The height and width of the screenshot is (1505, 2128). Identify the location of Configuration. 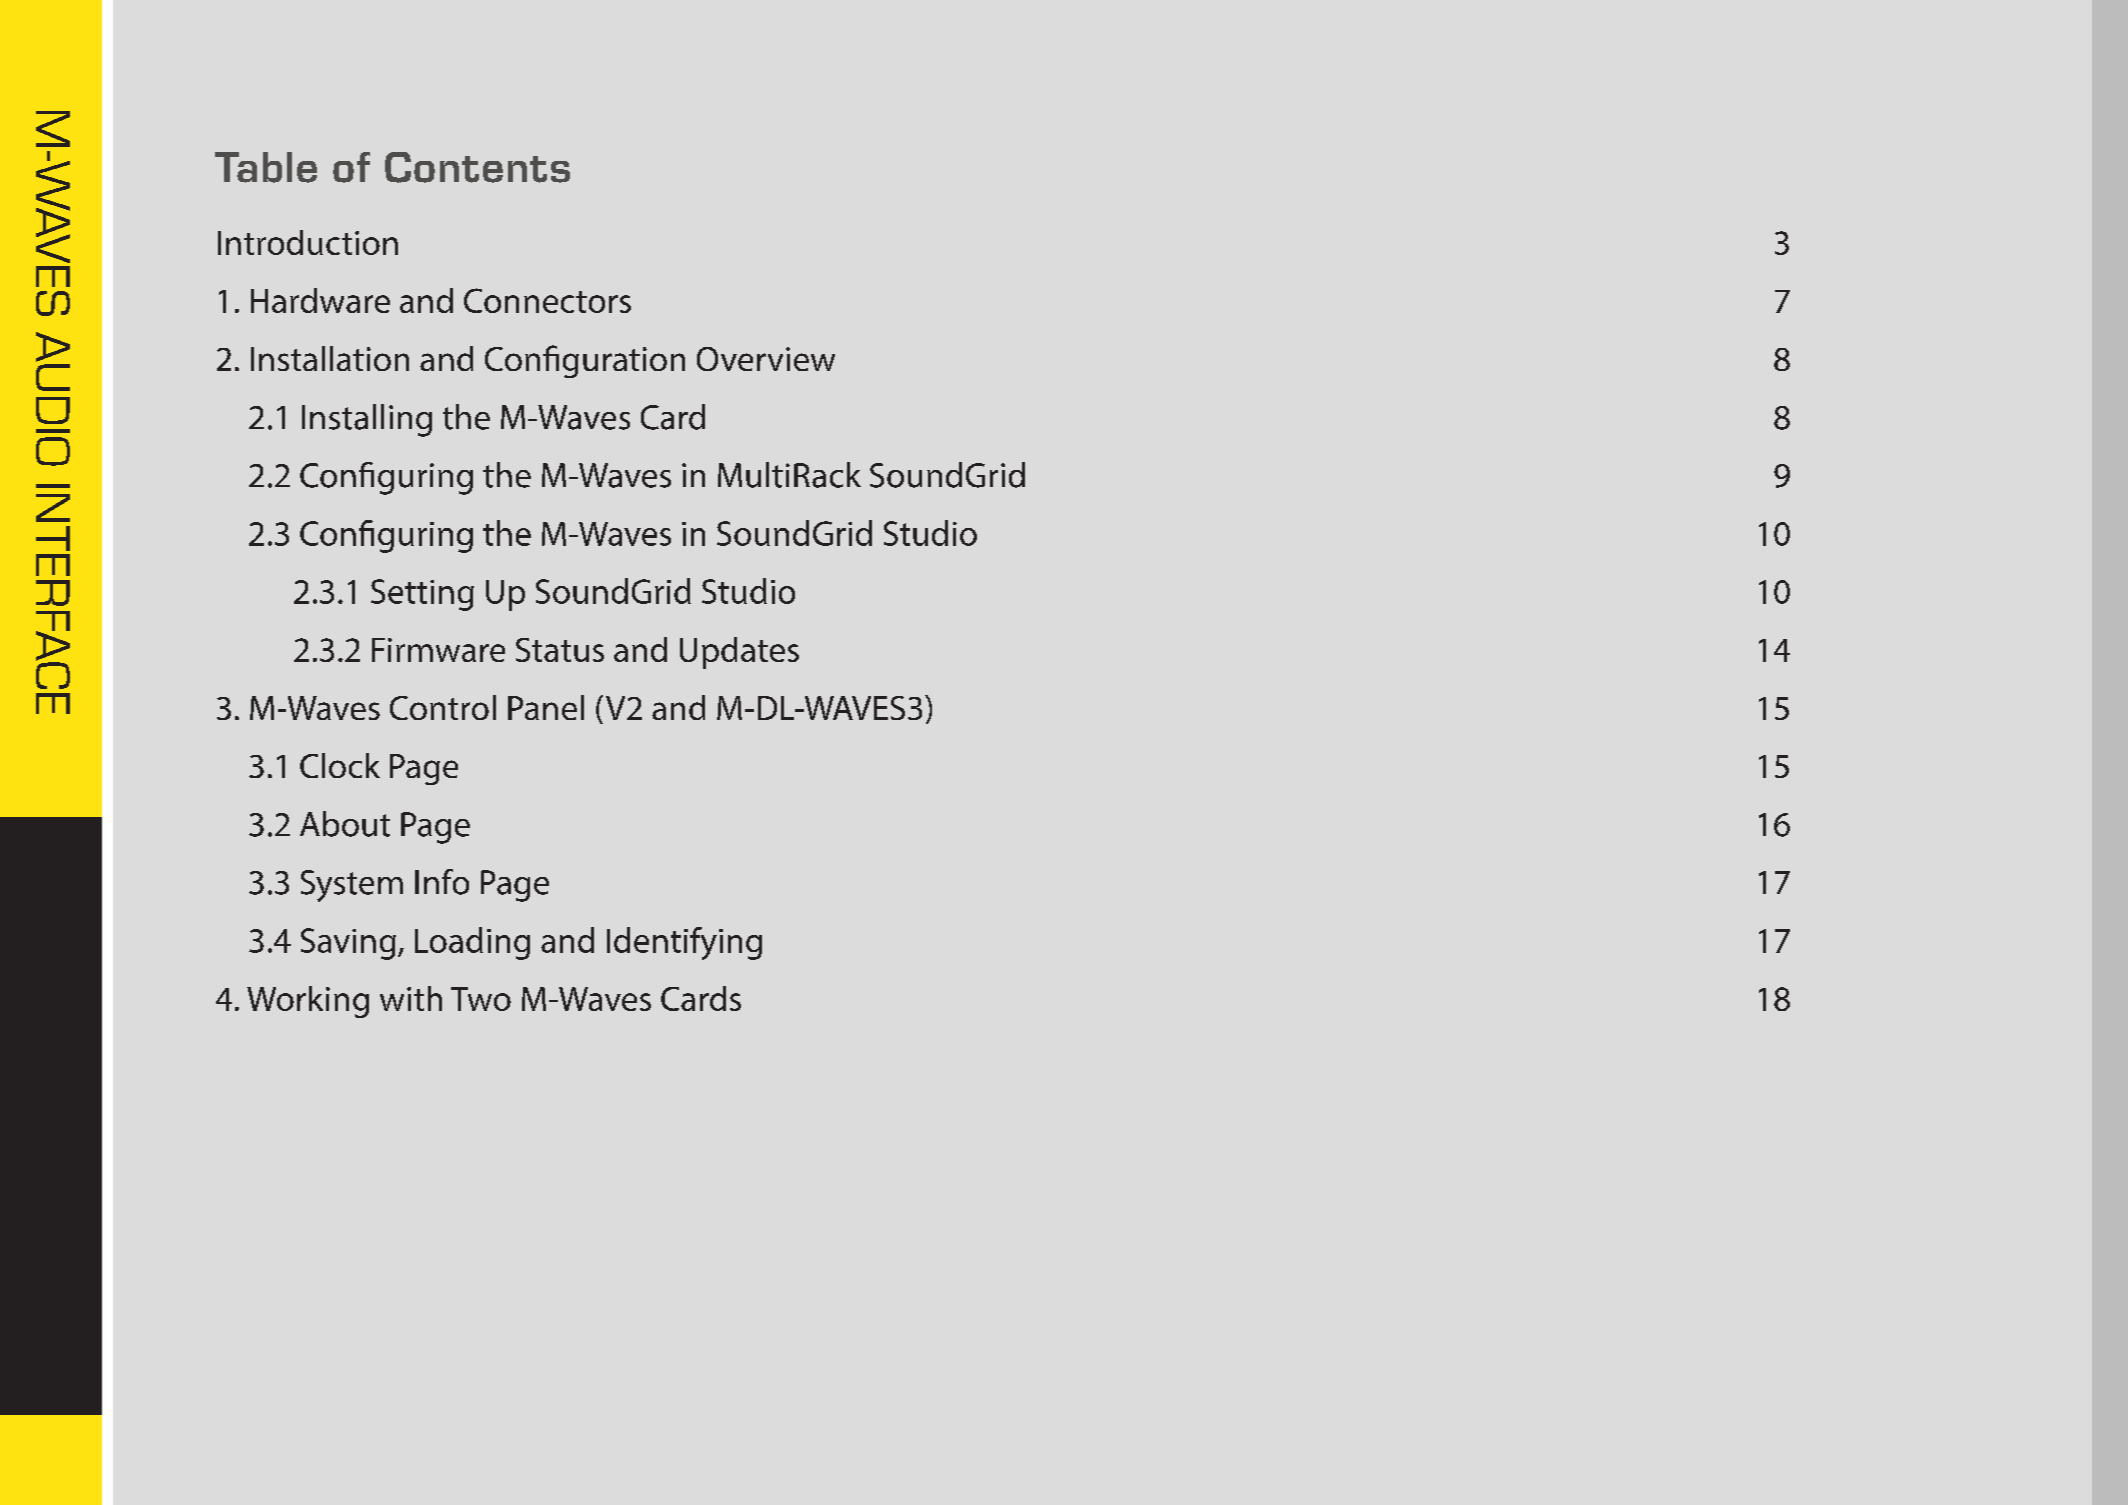
(585, 361).
